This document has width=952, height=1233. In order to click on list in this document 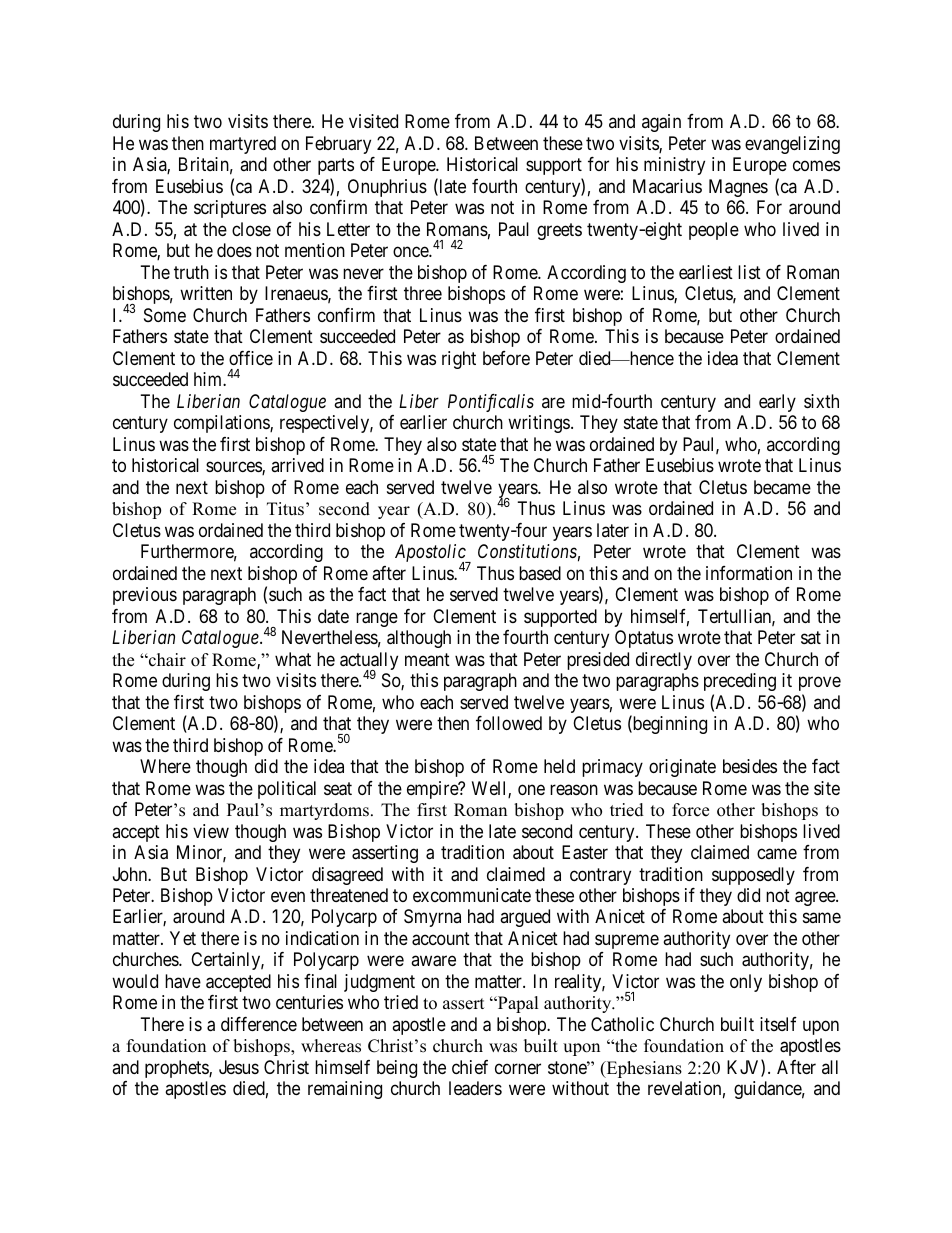, I will do `click(749, 272)`.
